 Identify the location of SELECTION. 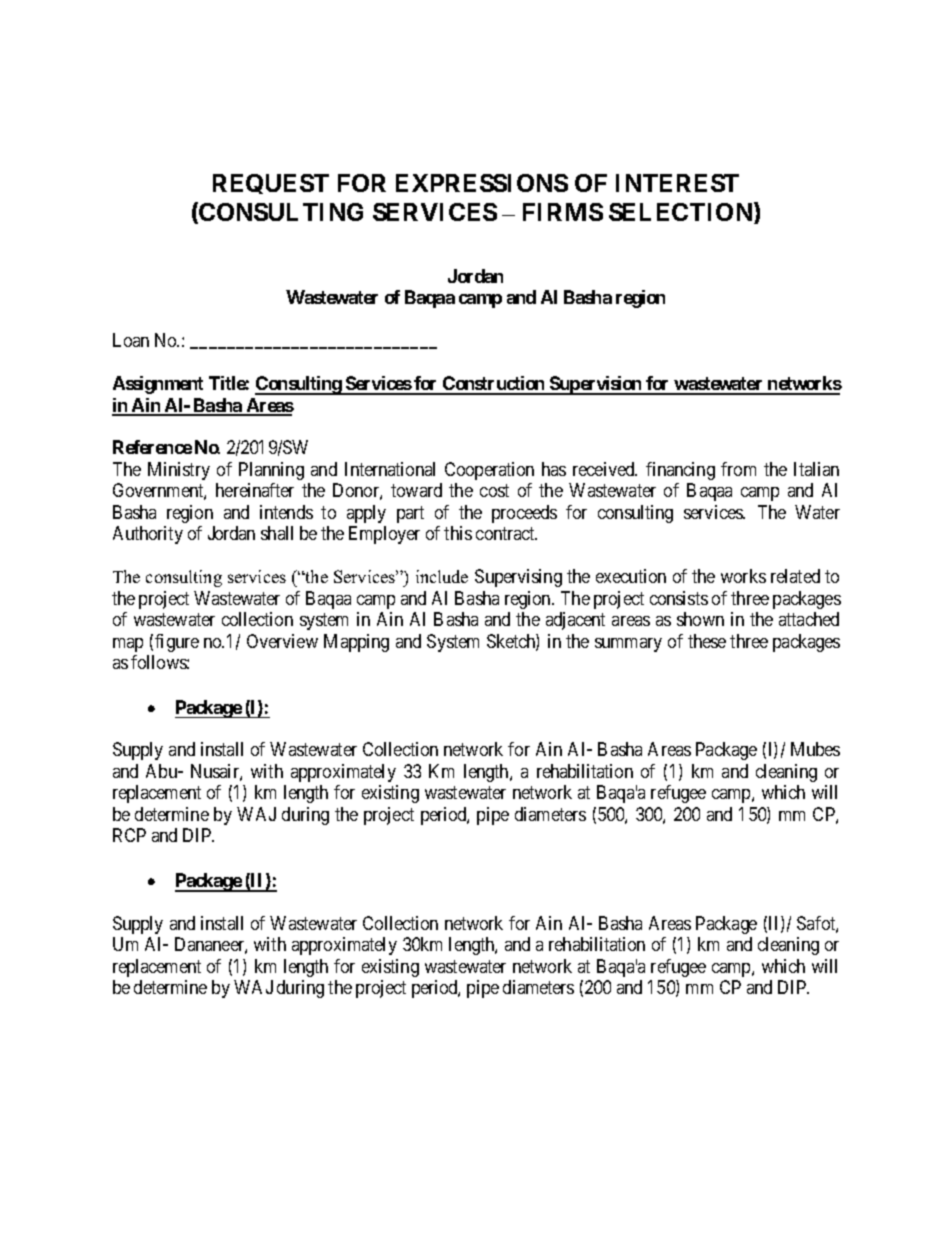
(682, 213).
